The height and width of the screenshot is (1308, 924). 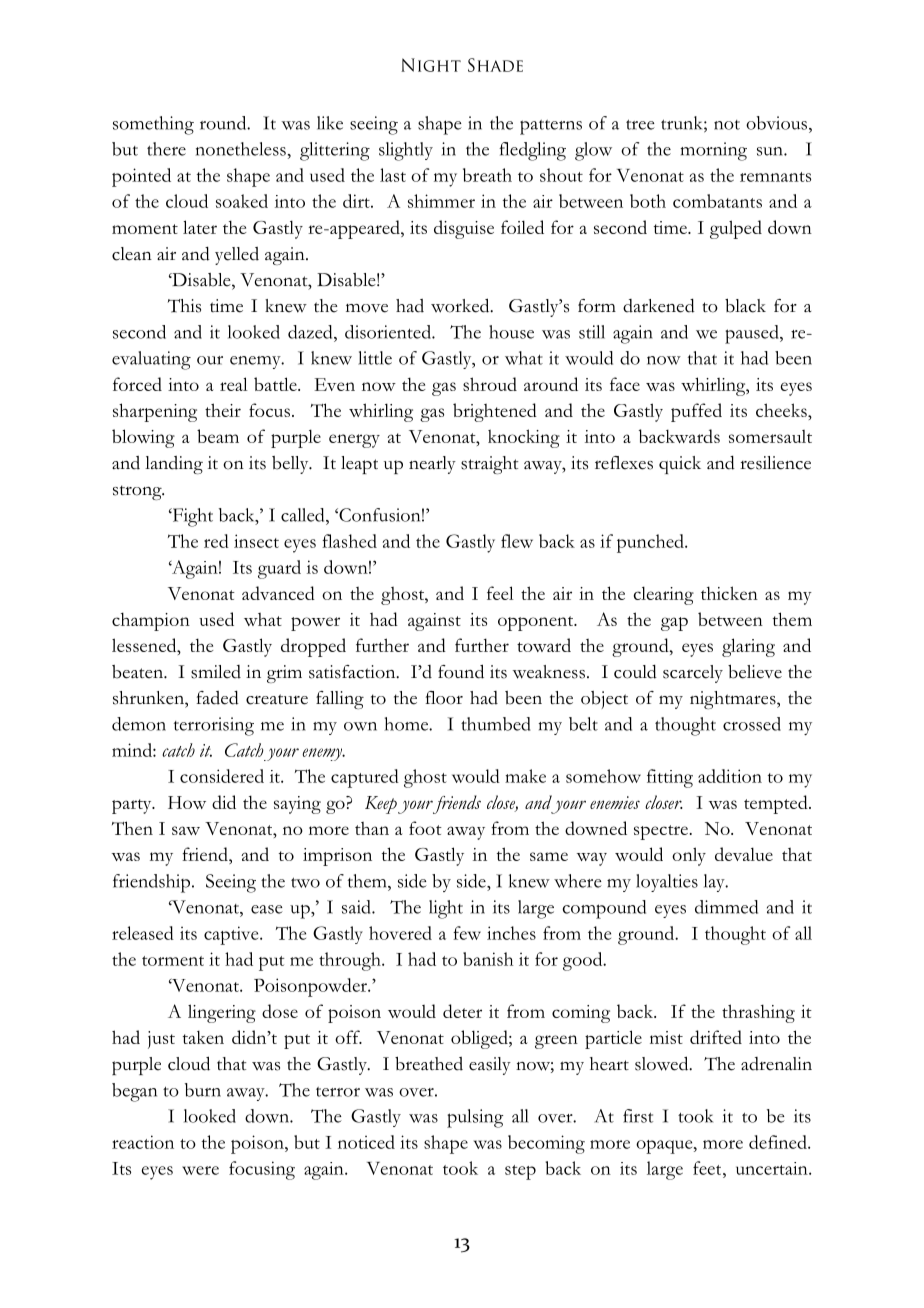 I want to click on were, so click(x=200, y=1170).
